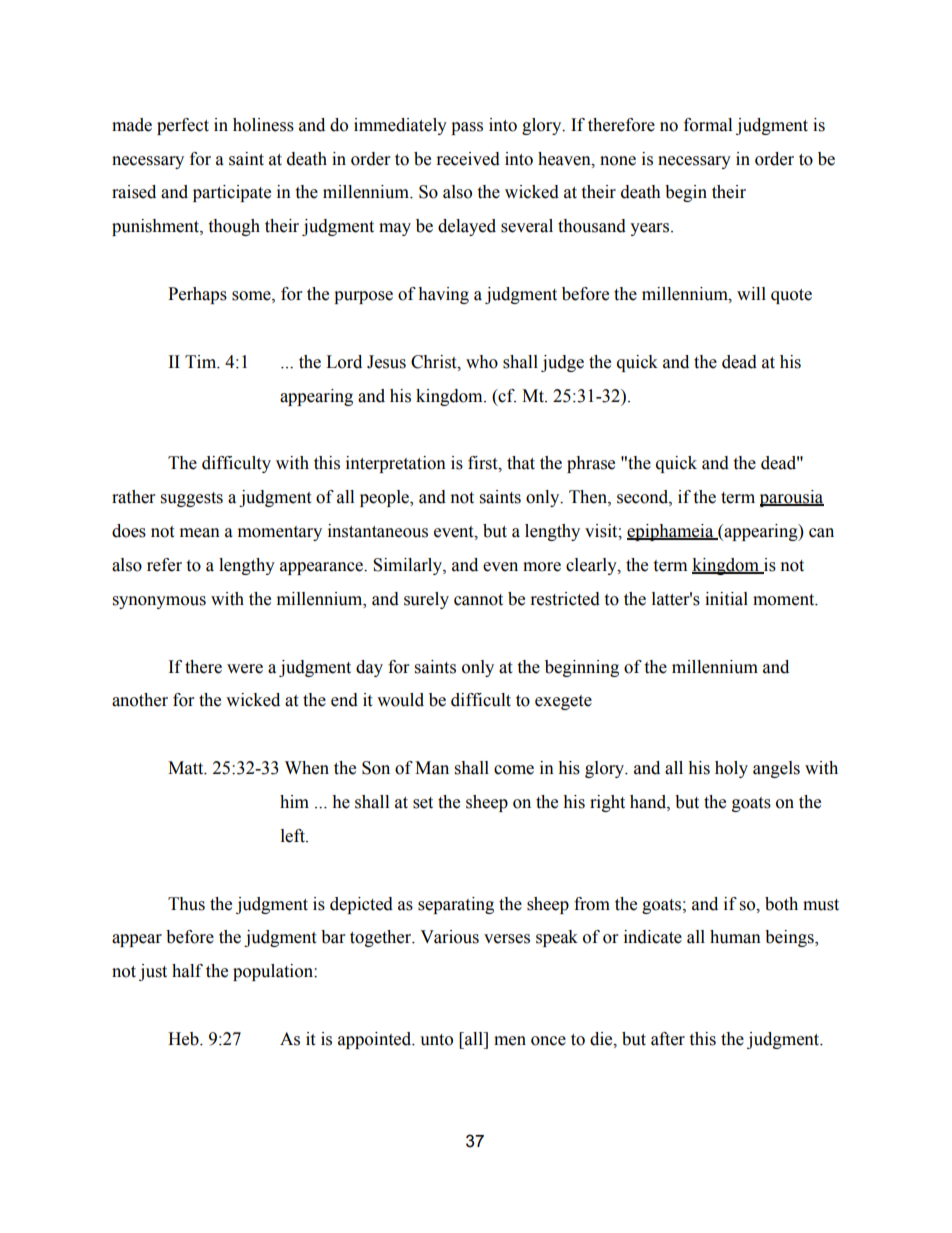 This screenshot has height=1233, width=952. I want to click on initial, so click(726, 599).
